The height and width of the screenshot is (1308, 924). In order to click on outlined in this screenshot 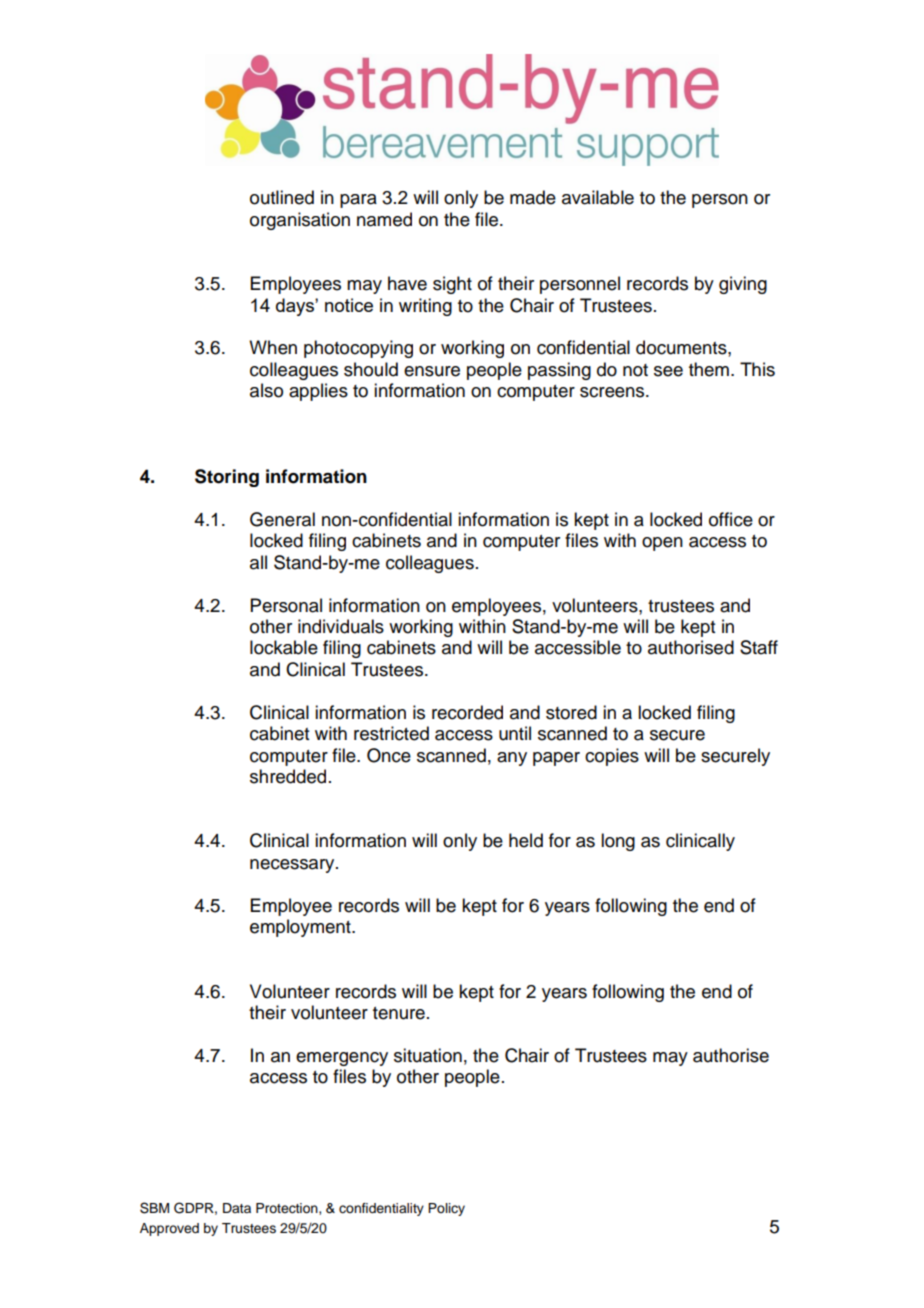, I will do `click(282, 197)`.
